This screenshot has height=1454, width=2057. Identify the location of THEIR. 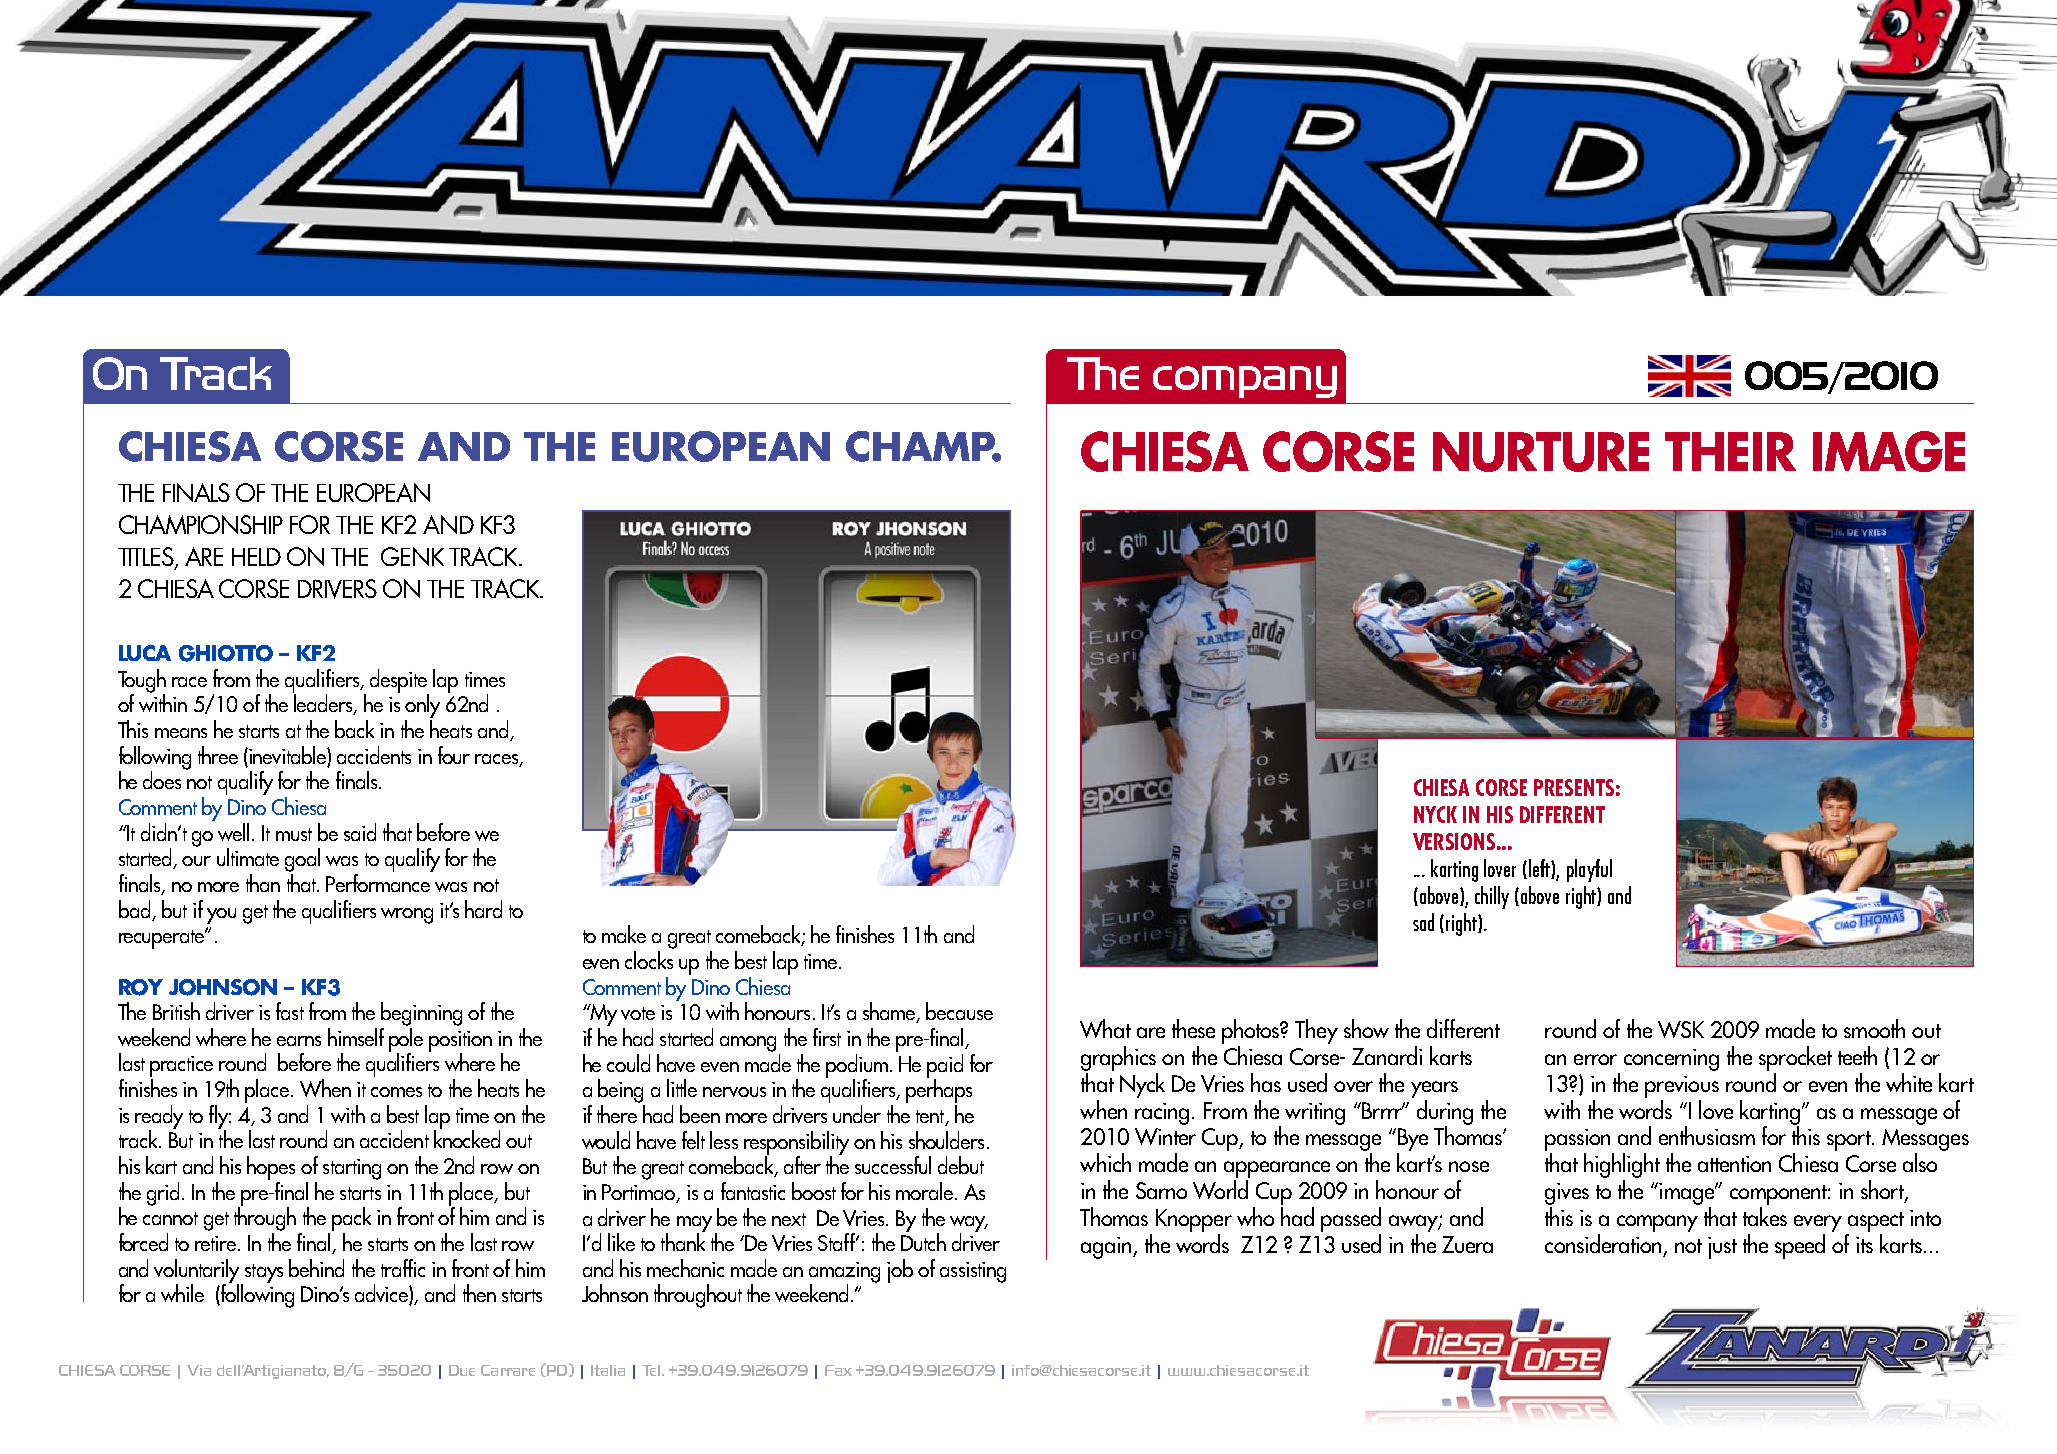
(1730, 451).
